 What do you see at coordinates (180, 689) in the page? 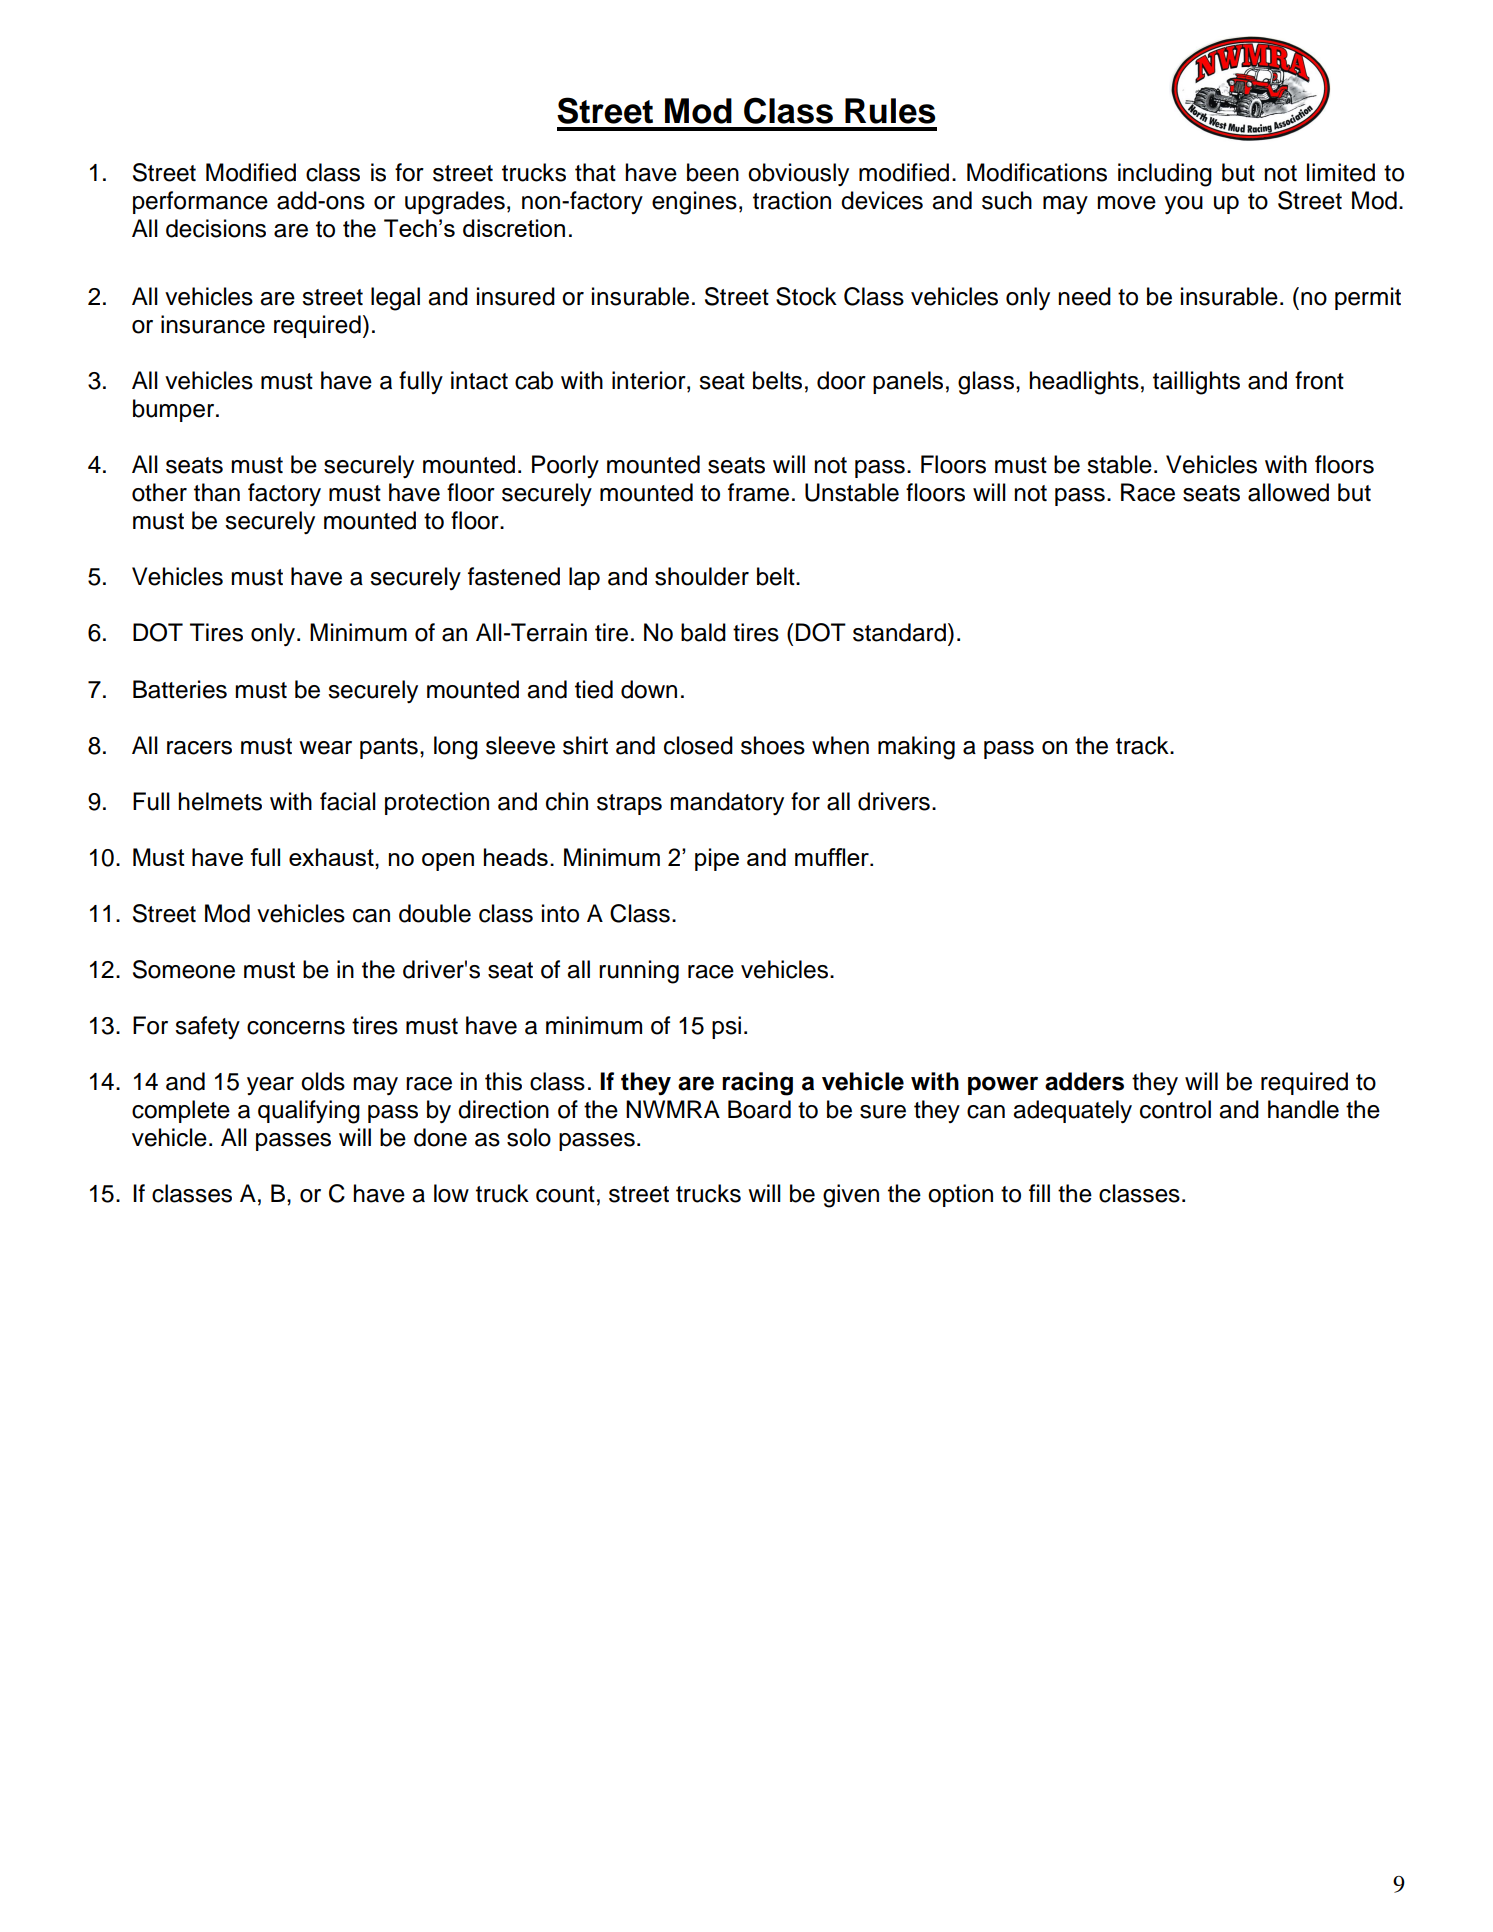
I see `Batteries` at bounding box center [180, 689].
